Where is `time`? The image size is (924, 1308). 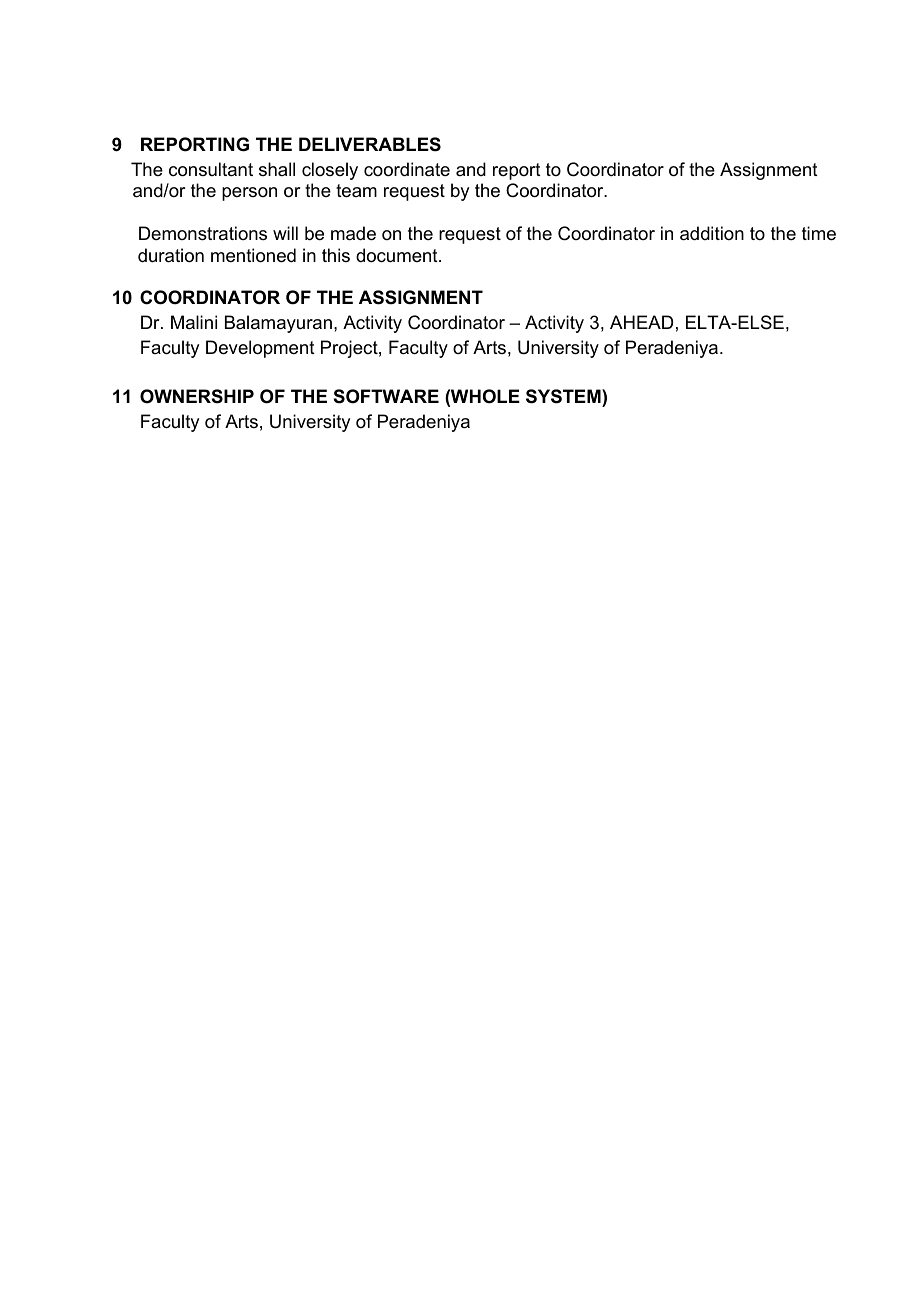
time is located at coordinates (819, 233).
